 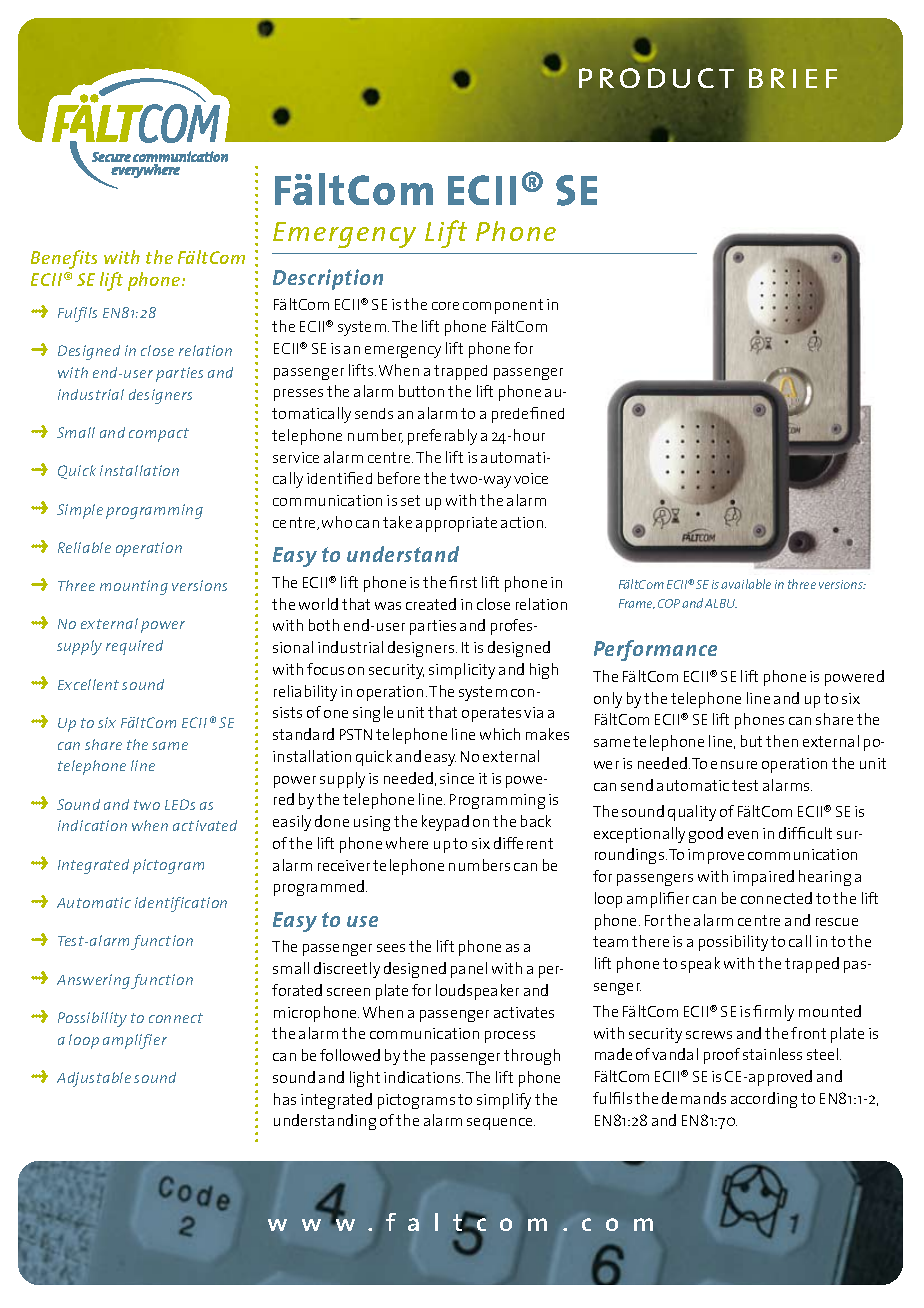 What do you see at coordinates (793, 78) in the document?
I see `brief` at bounding box center [793, 78].
